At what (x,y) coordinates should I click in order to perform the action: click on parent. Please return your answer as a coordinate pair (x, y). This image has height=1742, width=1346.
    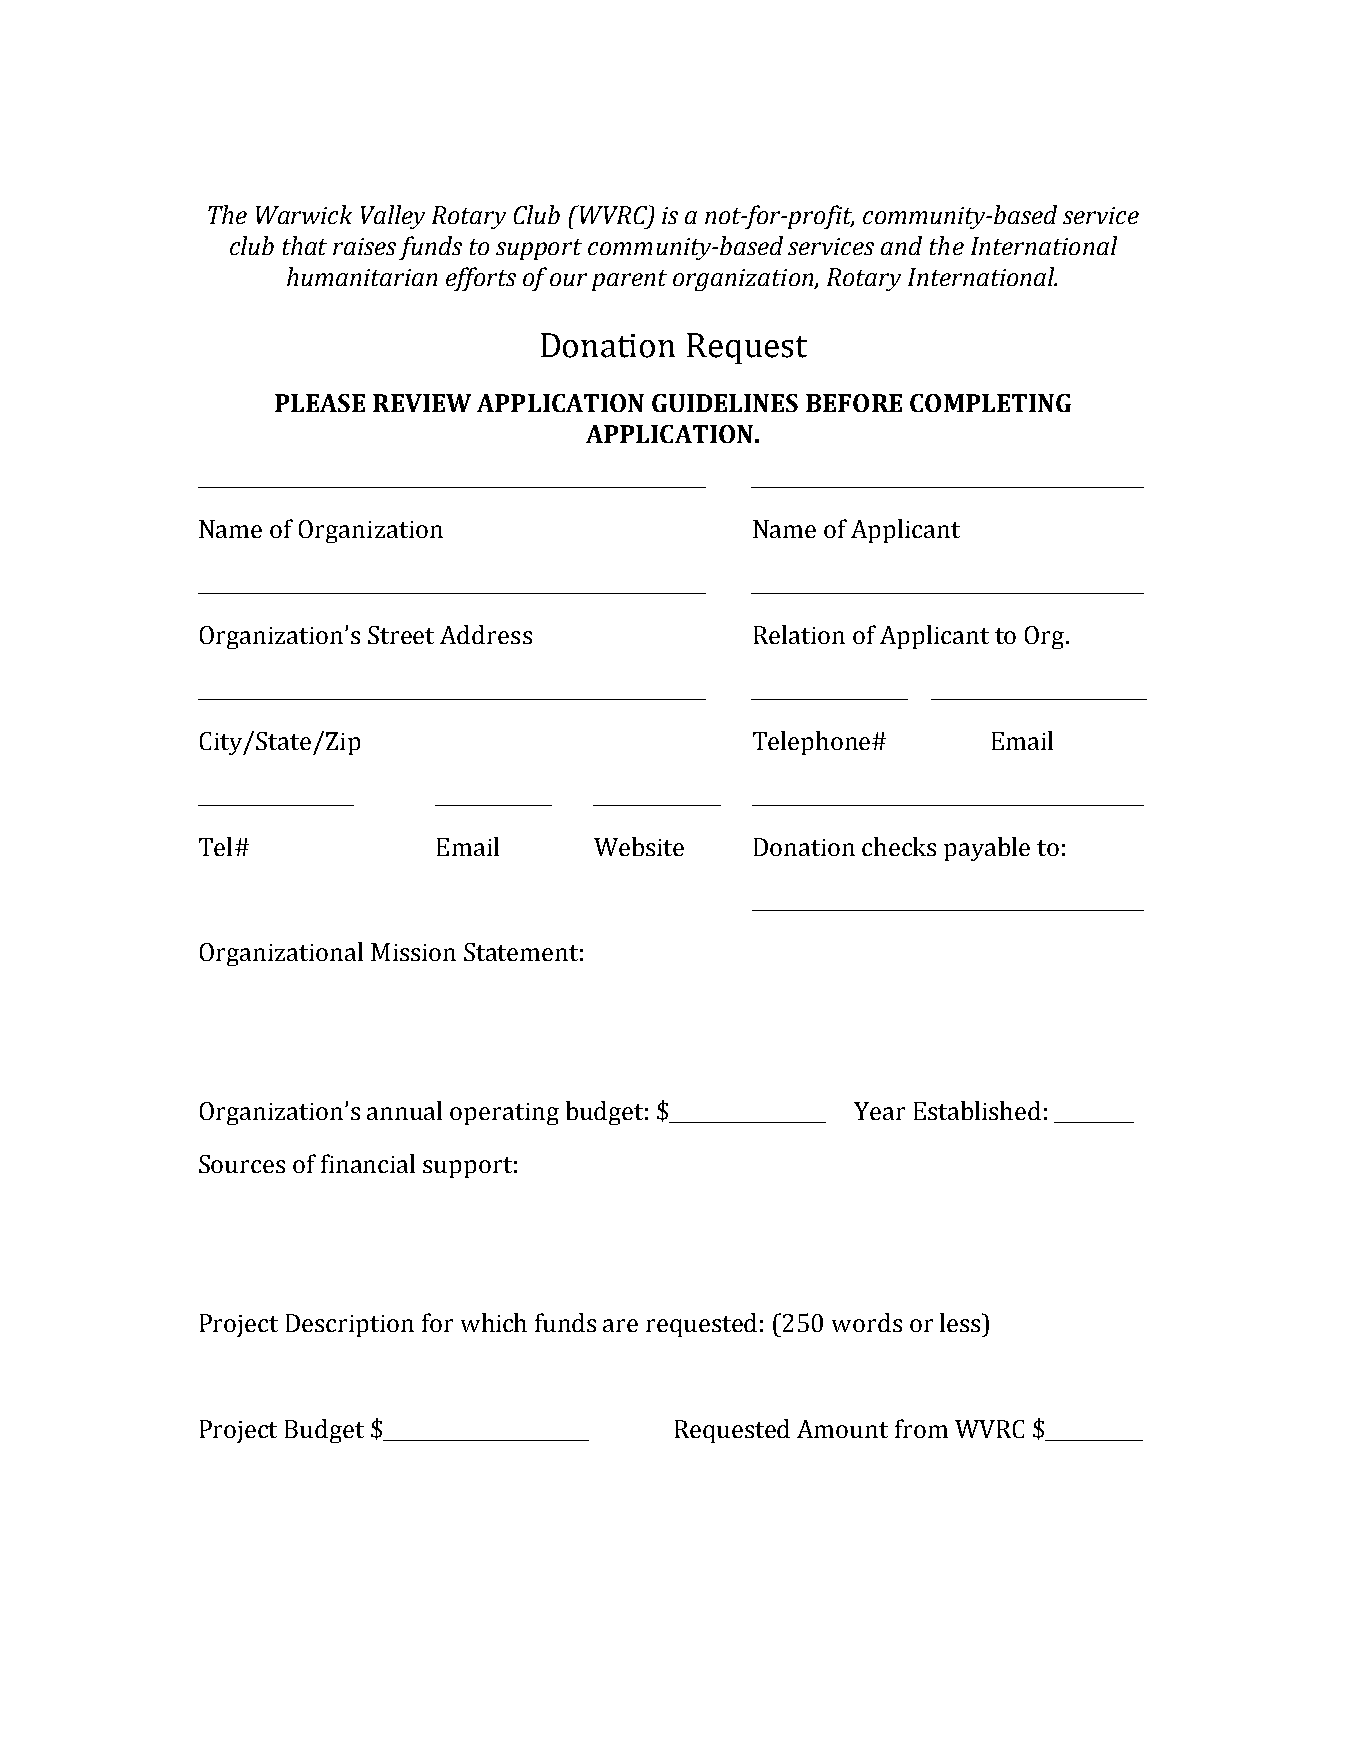
    Looking at the image, I should click on (629, 280).
